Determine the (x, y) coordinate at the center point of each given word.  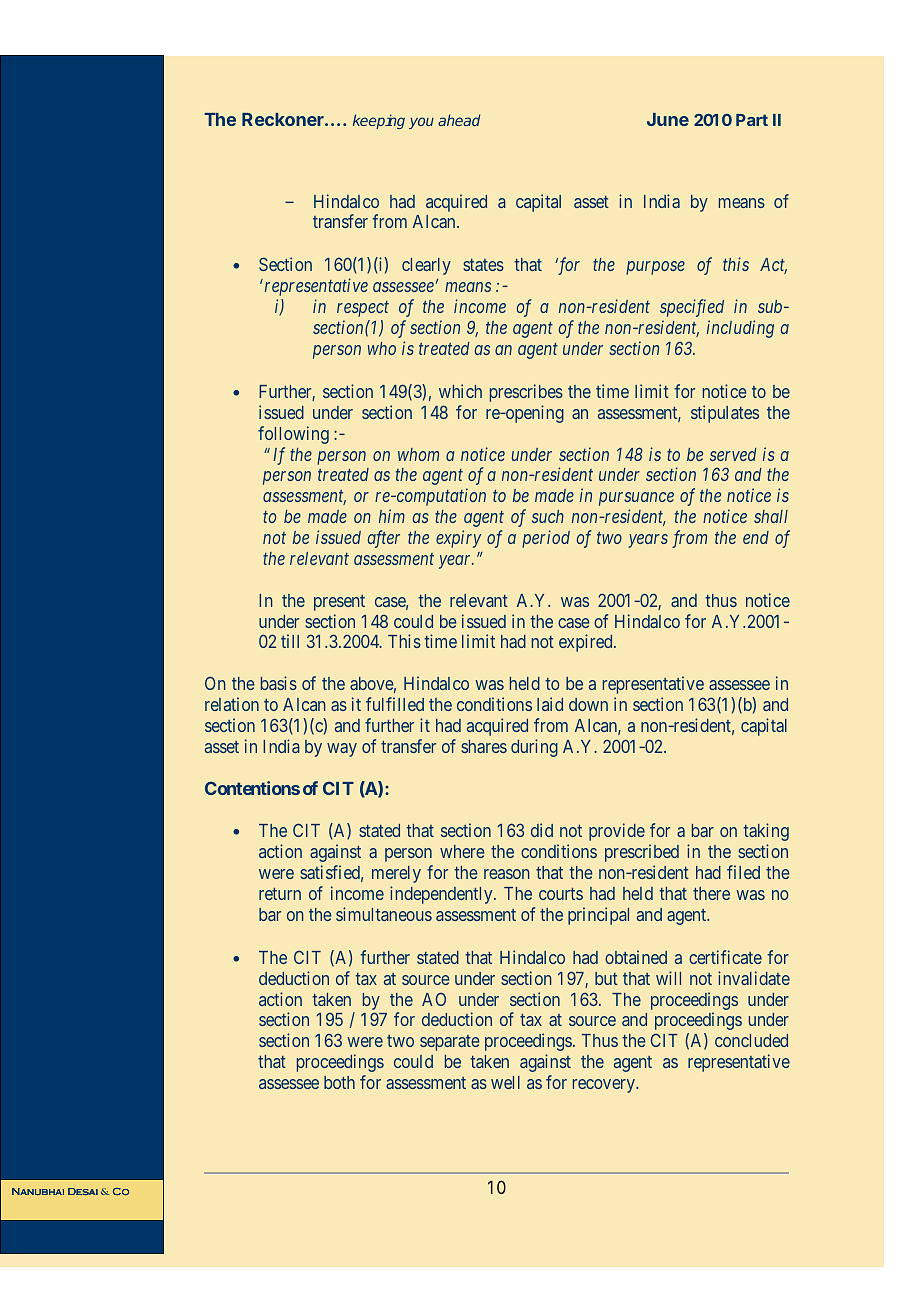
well (505, 1082)
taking (766, 832)
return (280, 894)
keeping (379, 121)
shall (771, 516)
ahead (459, 120)
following (293, 435)
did (542, 830)
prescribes (526, 393)
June (668, 119)
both (339, 1082)
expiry (458, 539)
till (290, 641)
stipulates (725, 414)
